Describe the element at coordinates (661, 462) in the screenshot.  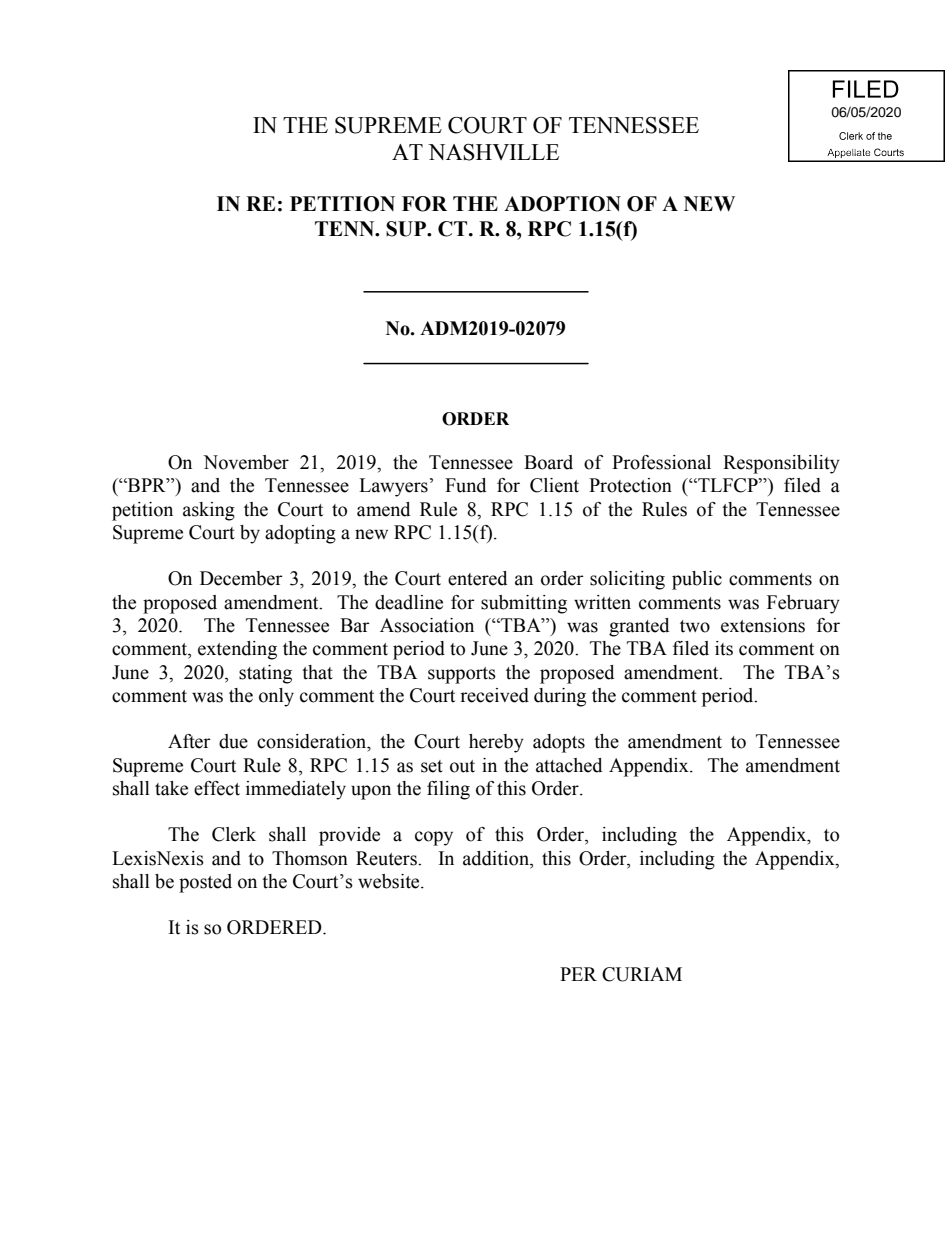
I see `Professional` at that location.
